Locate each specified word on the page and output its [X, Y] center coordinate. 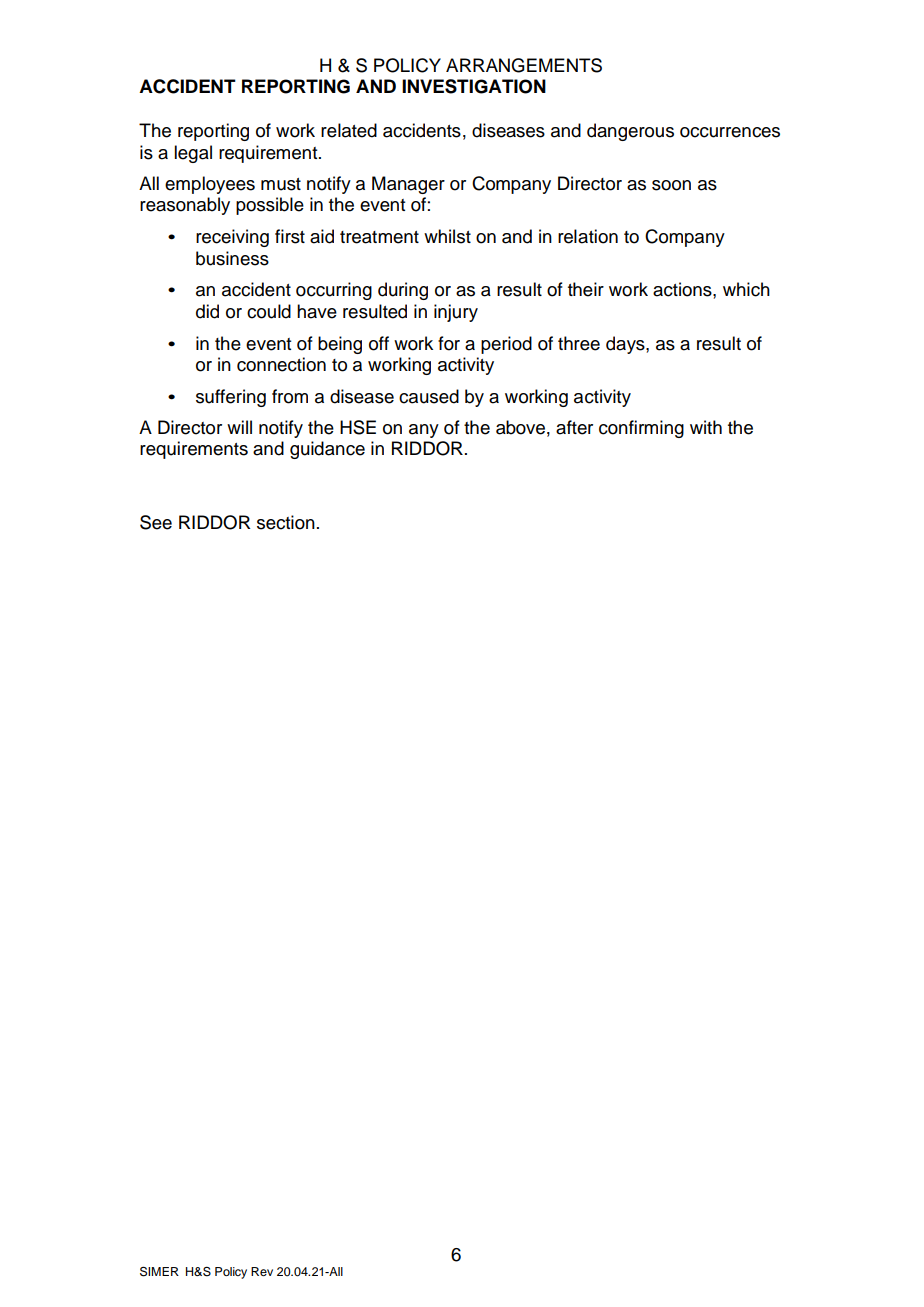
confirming [641, 429]
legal [193, 154]
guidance [327, 450]
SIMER [159, 1271]
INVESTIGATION [474, 86]
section [286, 522]
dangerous [630, 132]
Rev [262, 1271]
